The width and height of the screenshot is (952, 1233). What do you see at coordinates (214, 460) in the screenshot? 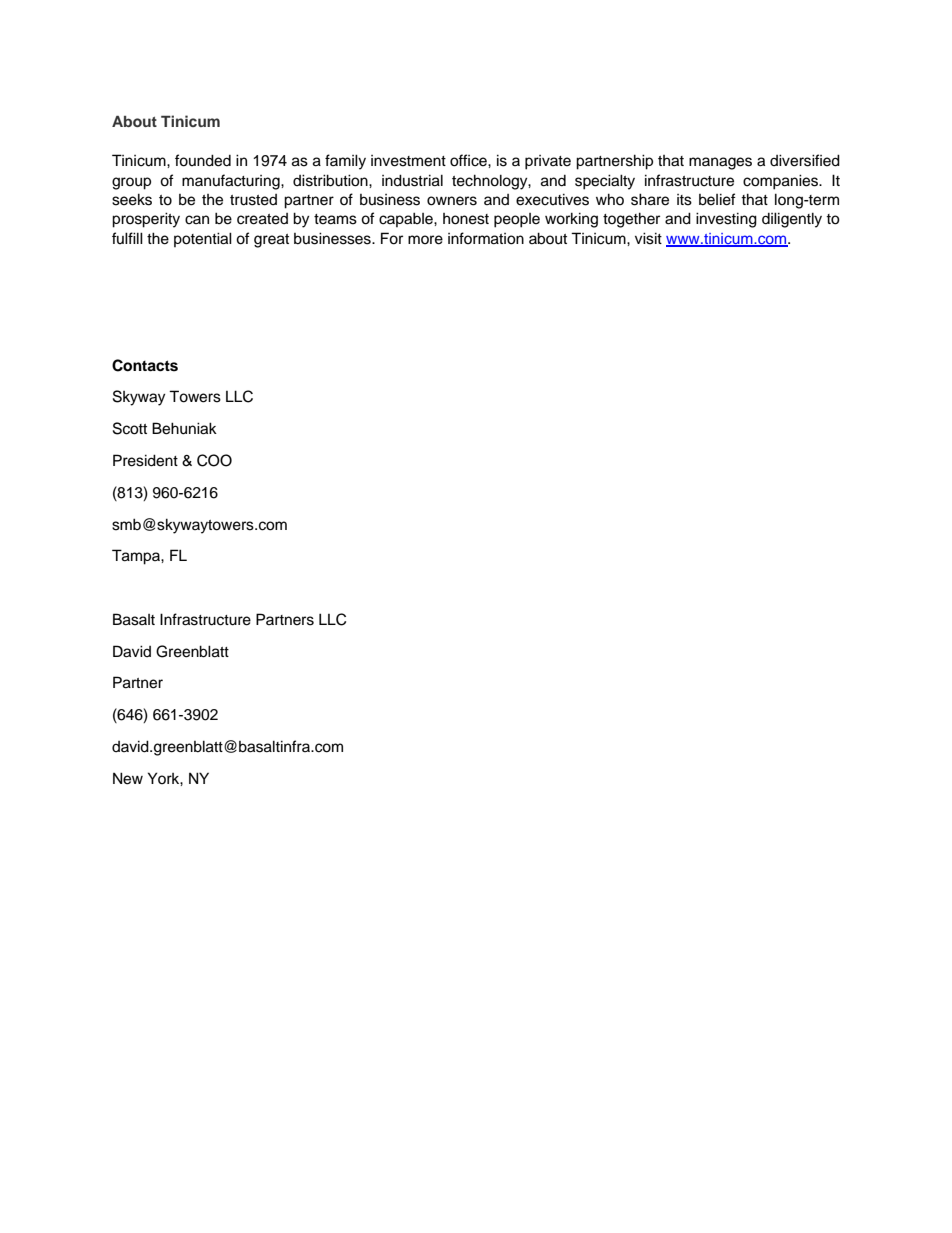
I see `COO` at bounding box center [214, 460].
